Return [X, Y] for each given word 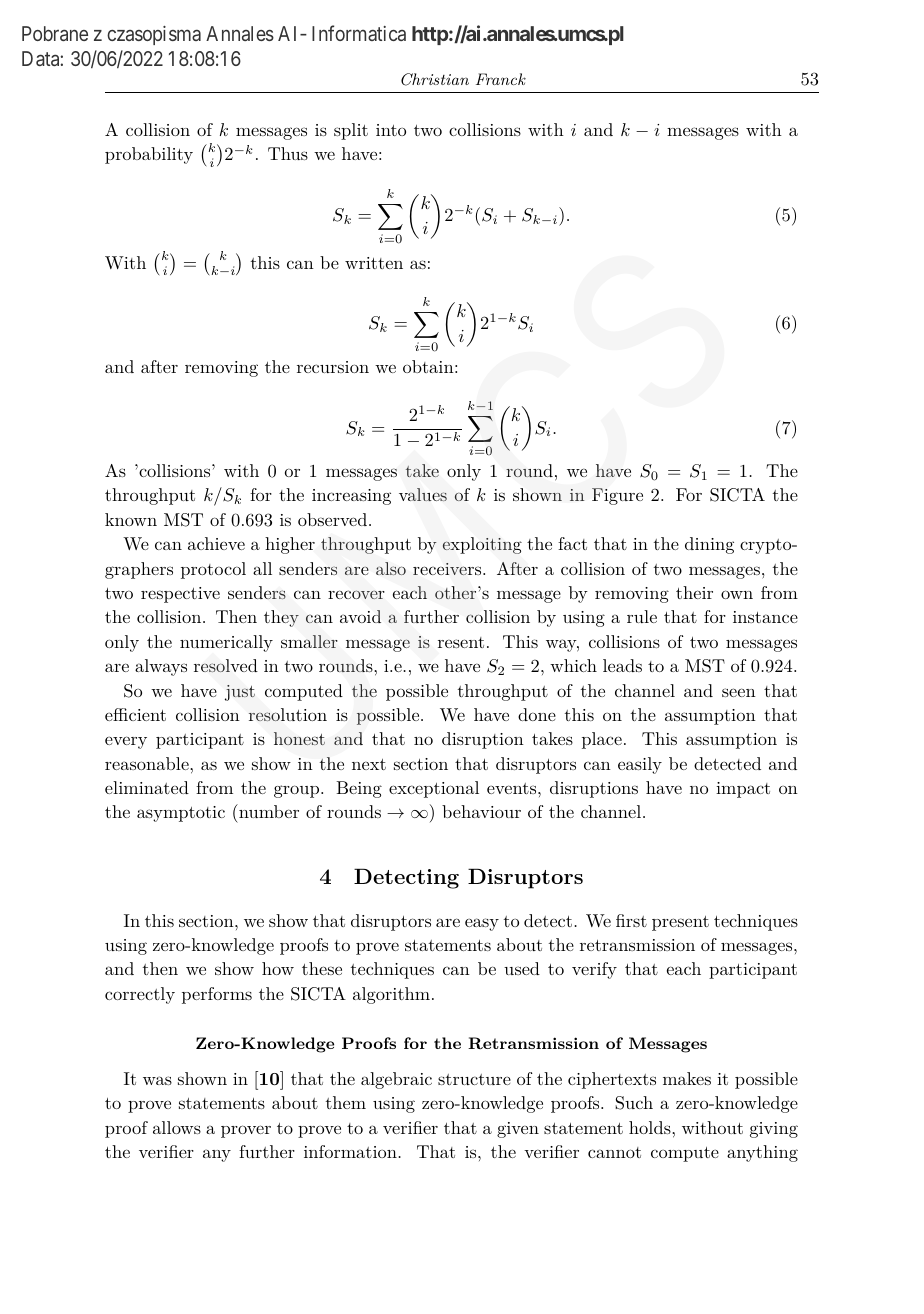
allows [177, 1127]
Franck [501, 79]
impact [743, 790]
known [131, 519]
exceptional [434, 789]
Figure [617, 496]
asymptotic [181, 814]
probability [149, 155]
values [423, 494]
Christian [435, 79]
